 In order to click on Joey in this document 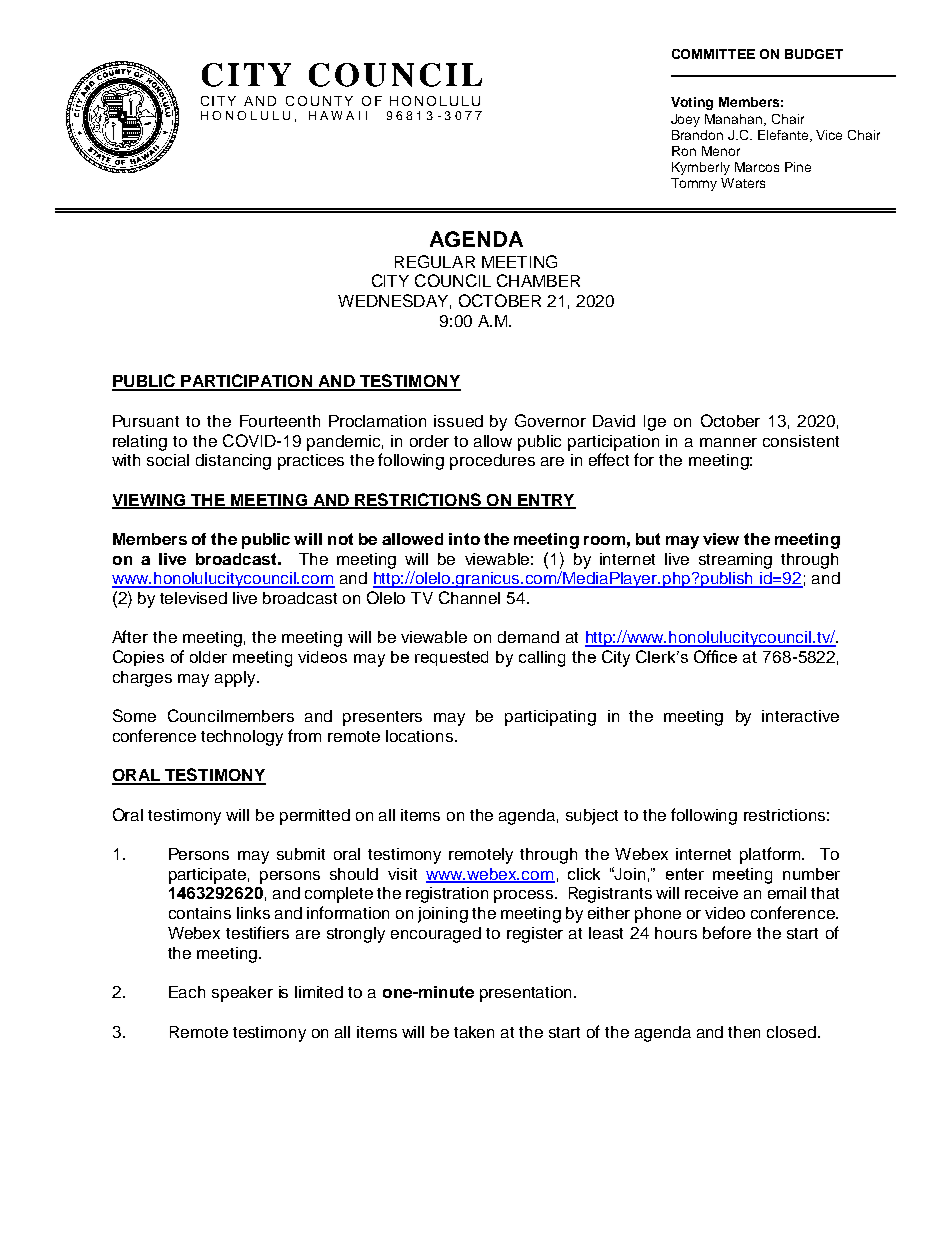, I will do `click(685, 120)`.
